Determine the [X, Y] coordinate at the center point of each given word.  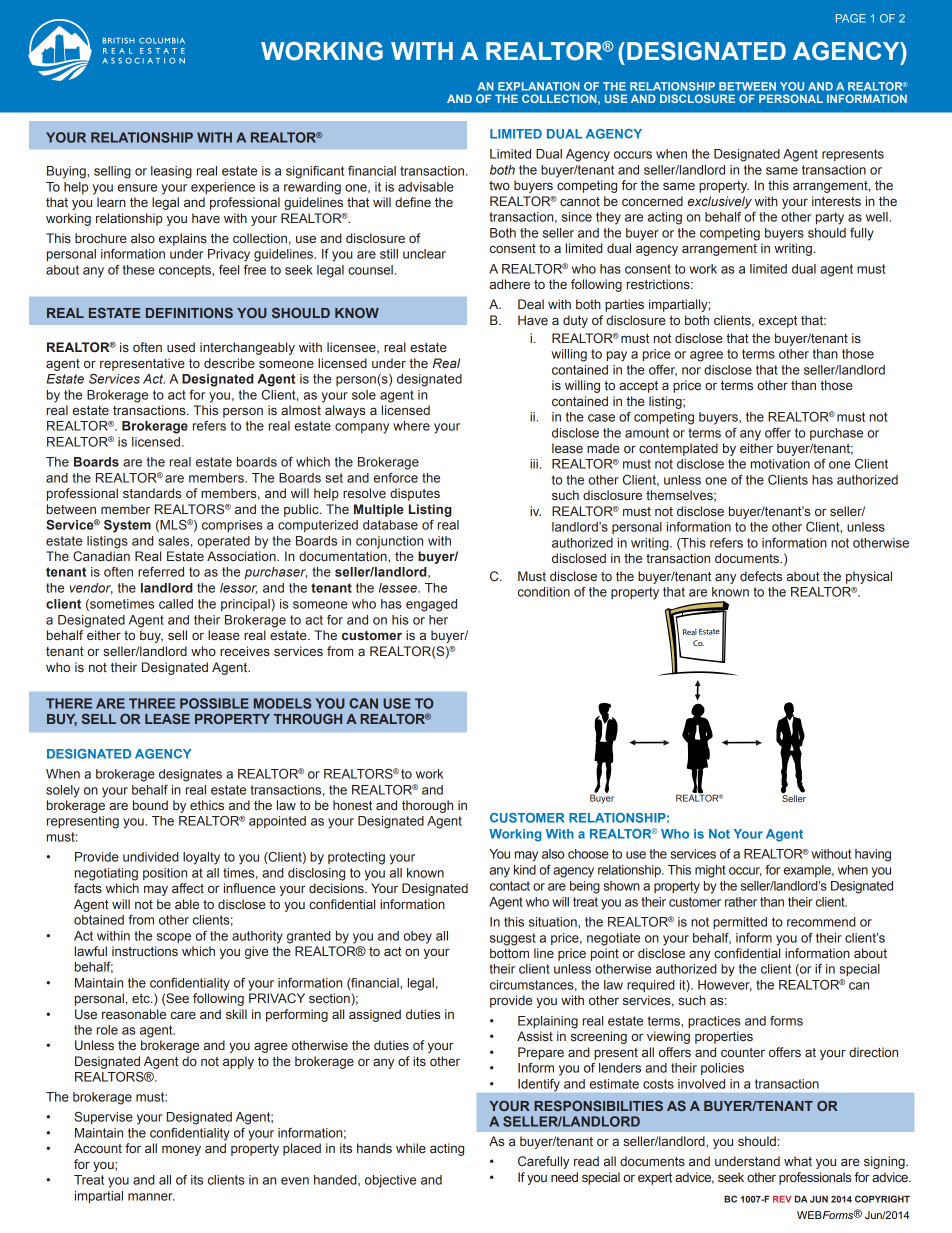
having [873, 855]
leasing [171, 172]
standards [152, 493]
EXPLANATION [539, 86]
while [411, 1148]
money [181, 1150]
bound [150, 805]
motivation [780, 464]
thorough [427, 806]
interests [836, 201]
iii [534, 464]
